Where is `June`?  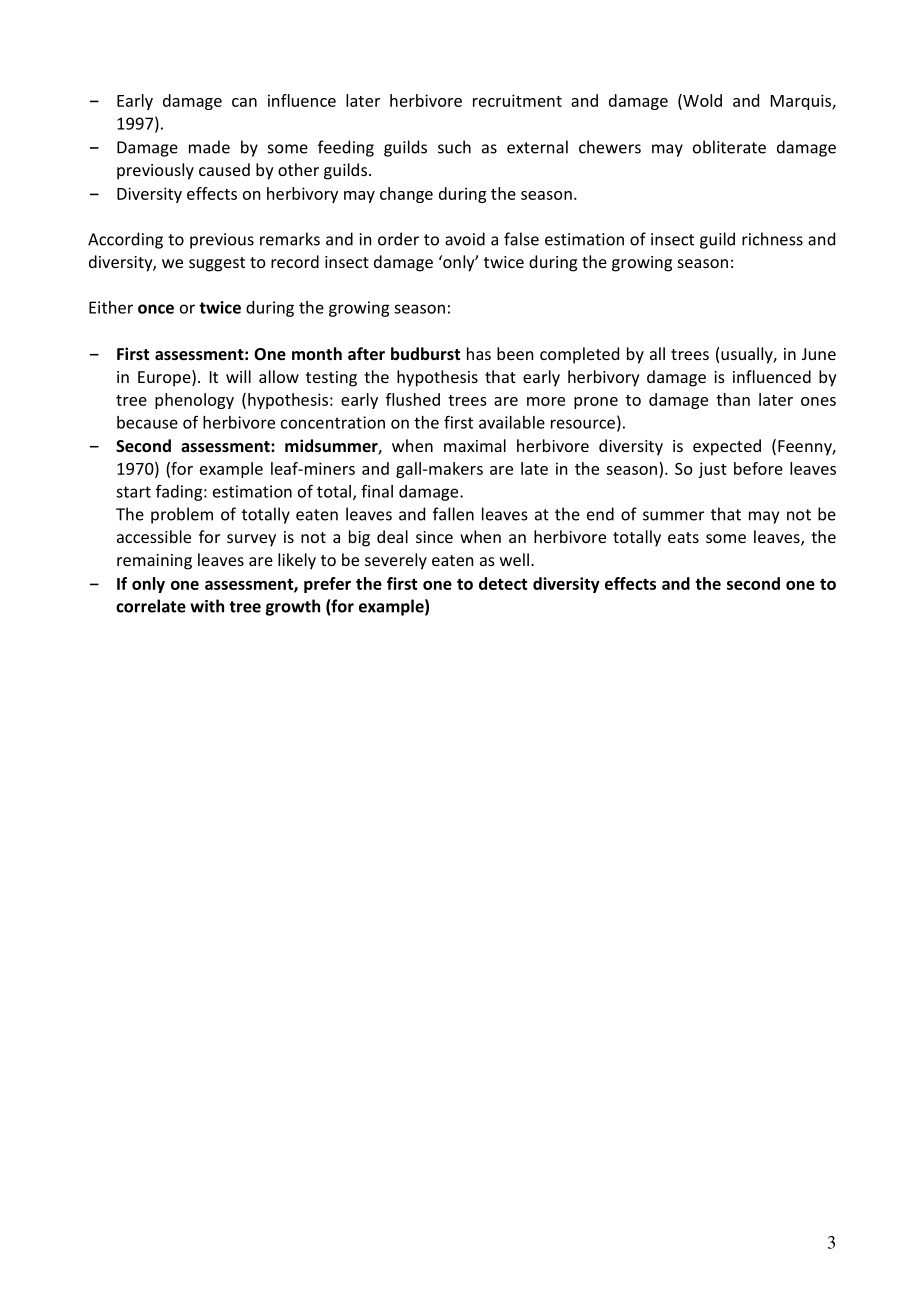
June is located at coordinates (819, 354).
